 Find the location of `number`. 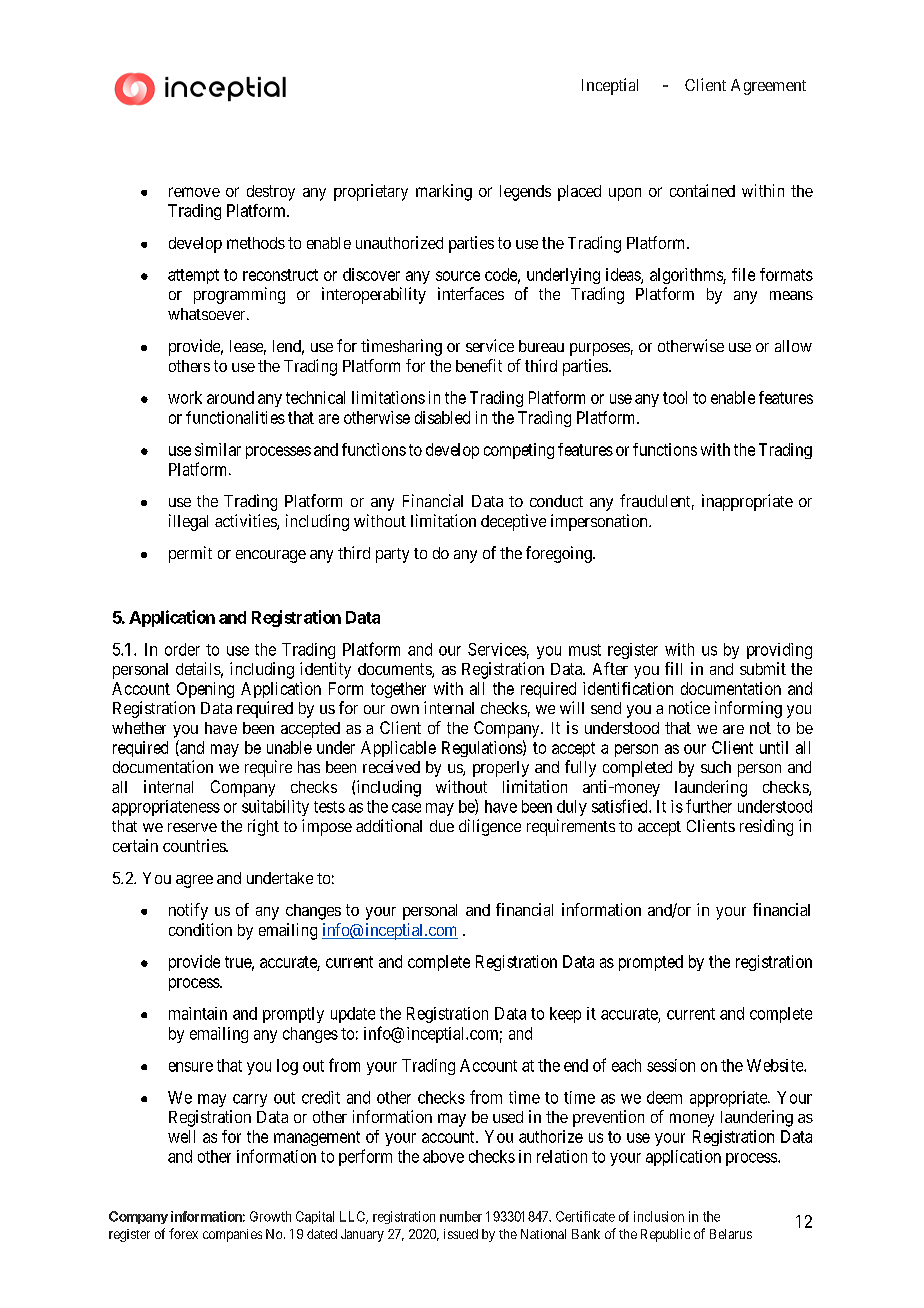

number is located at coordinates (461, 1216).
